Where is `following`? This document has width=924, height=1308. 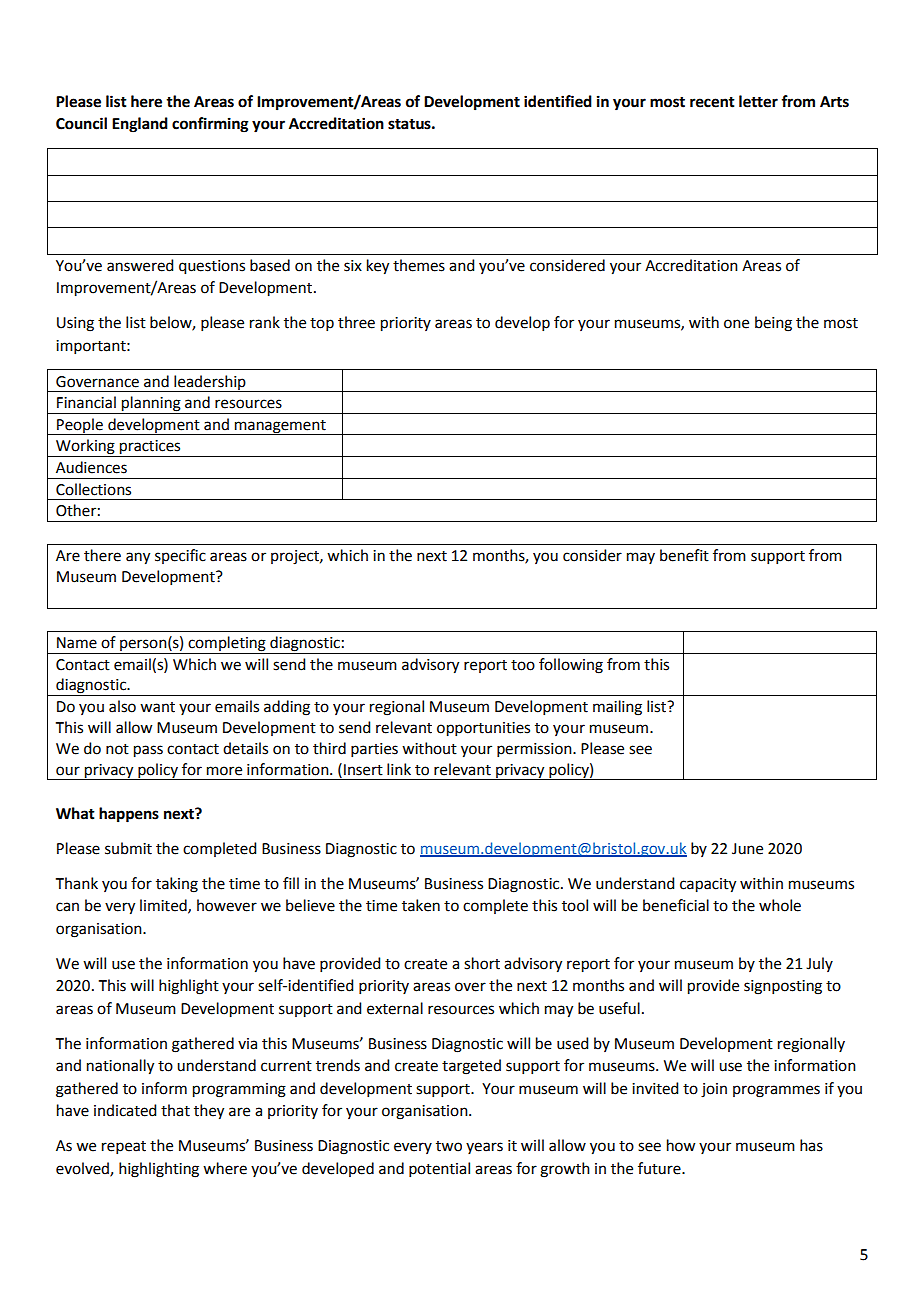
following is located at coordinates (571, 666).
